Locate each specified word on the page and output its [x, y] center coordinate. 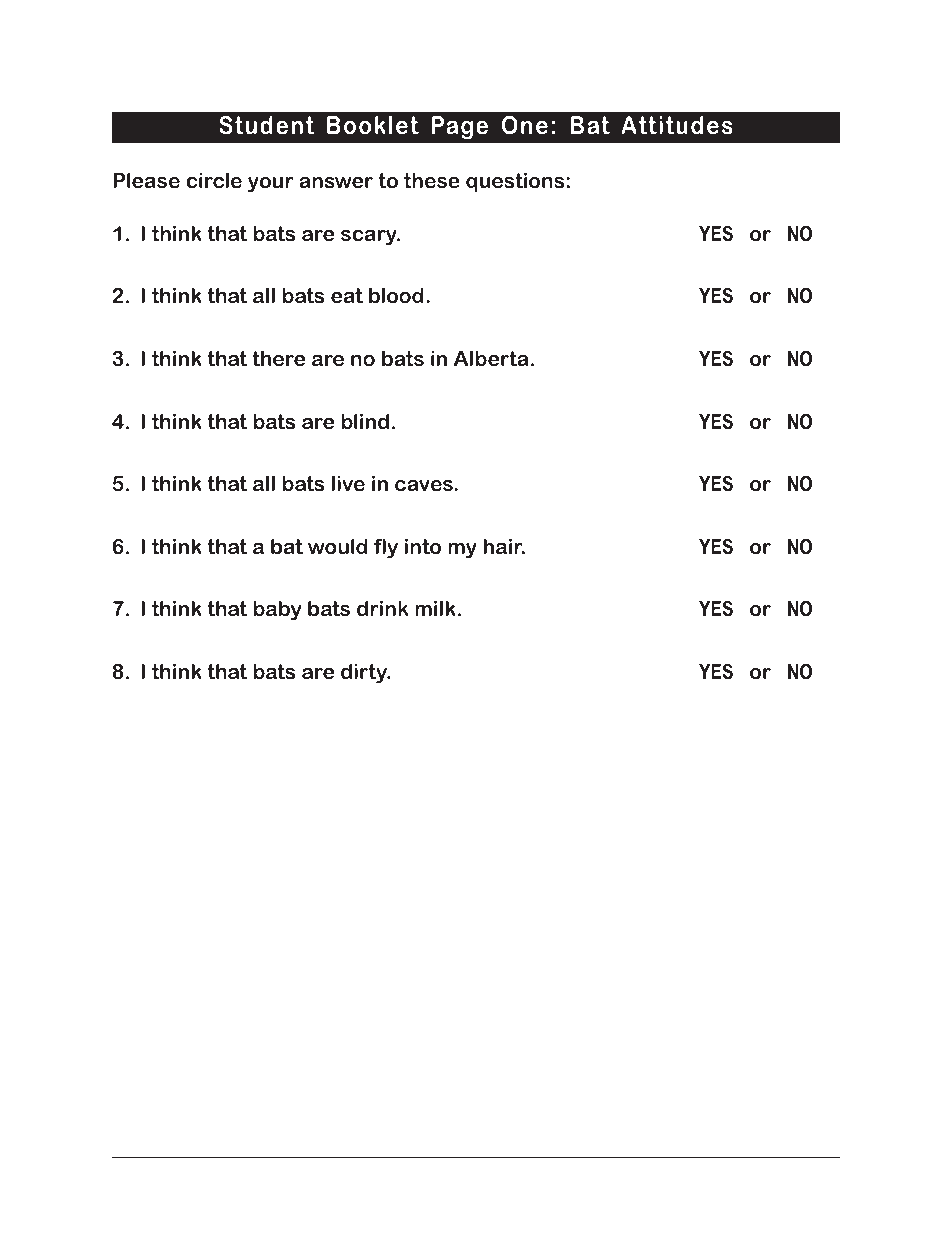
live [348, 483]
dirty [365, 673]
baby [277, 611]
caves [425, 486]
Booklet [373, 125]
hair [504, 546]
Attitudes [677, 125]
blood [396, 295]
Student [266, 125]
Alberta [491, 358]
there [278, 358]
